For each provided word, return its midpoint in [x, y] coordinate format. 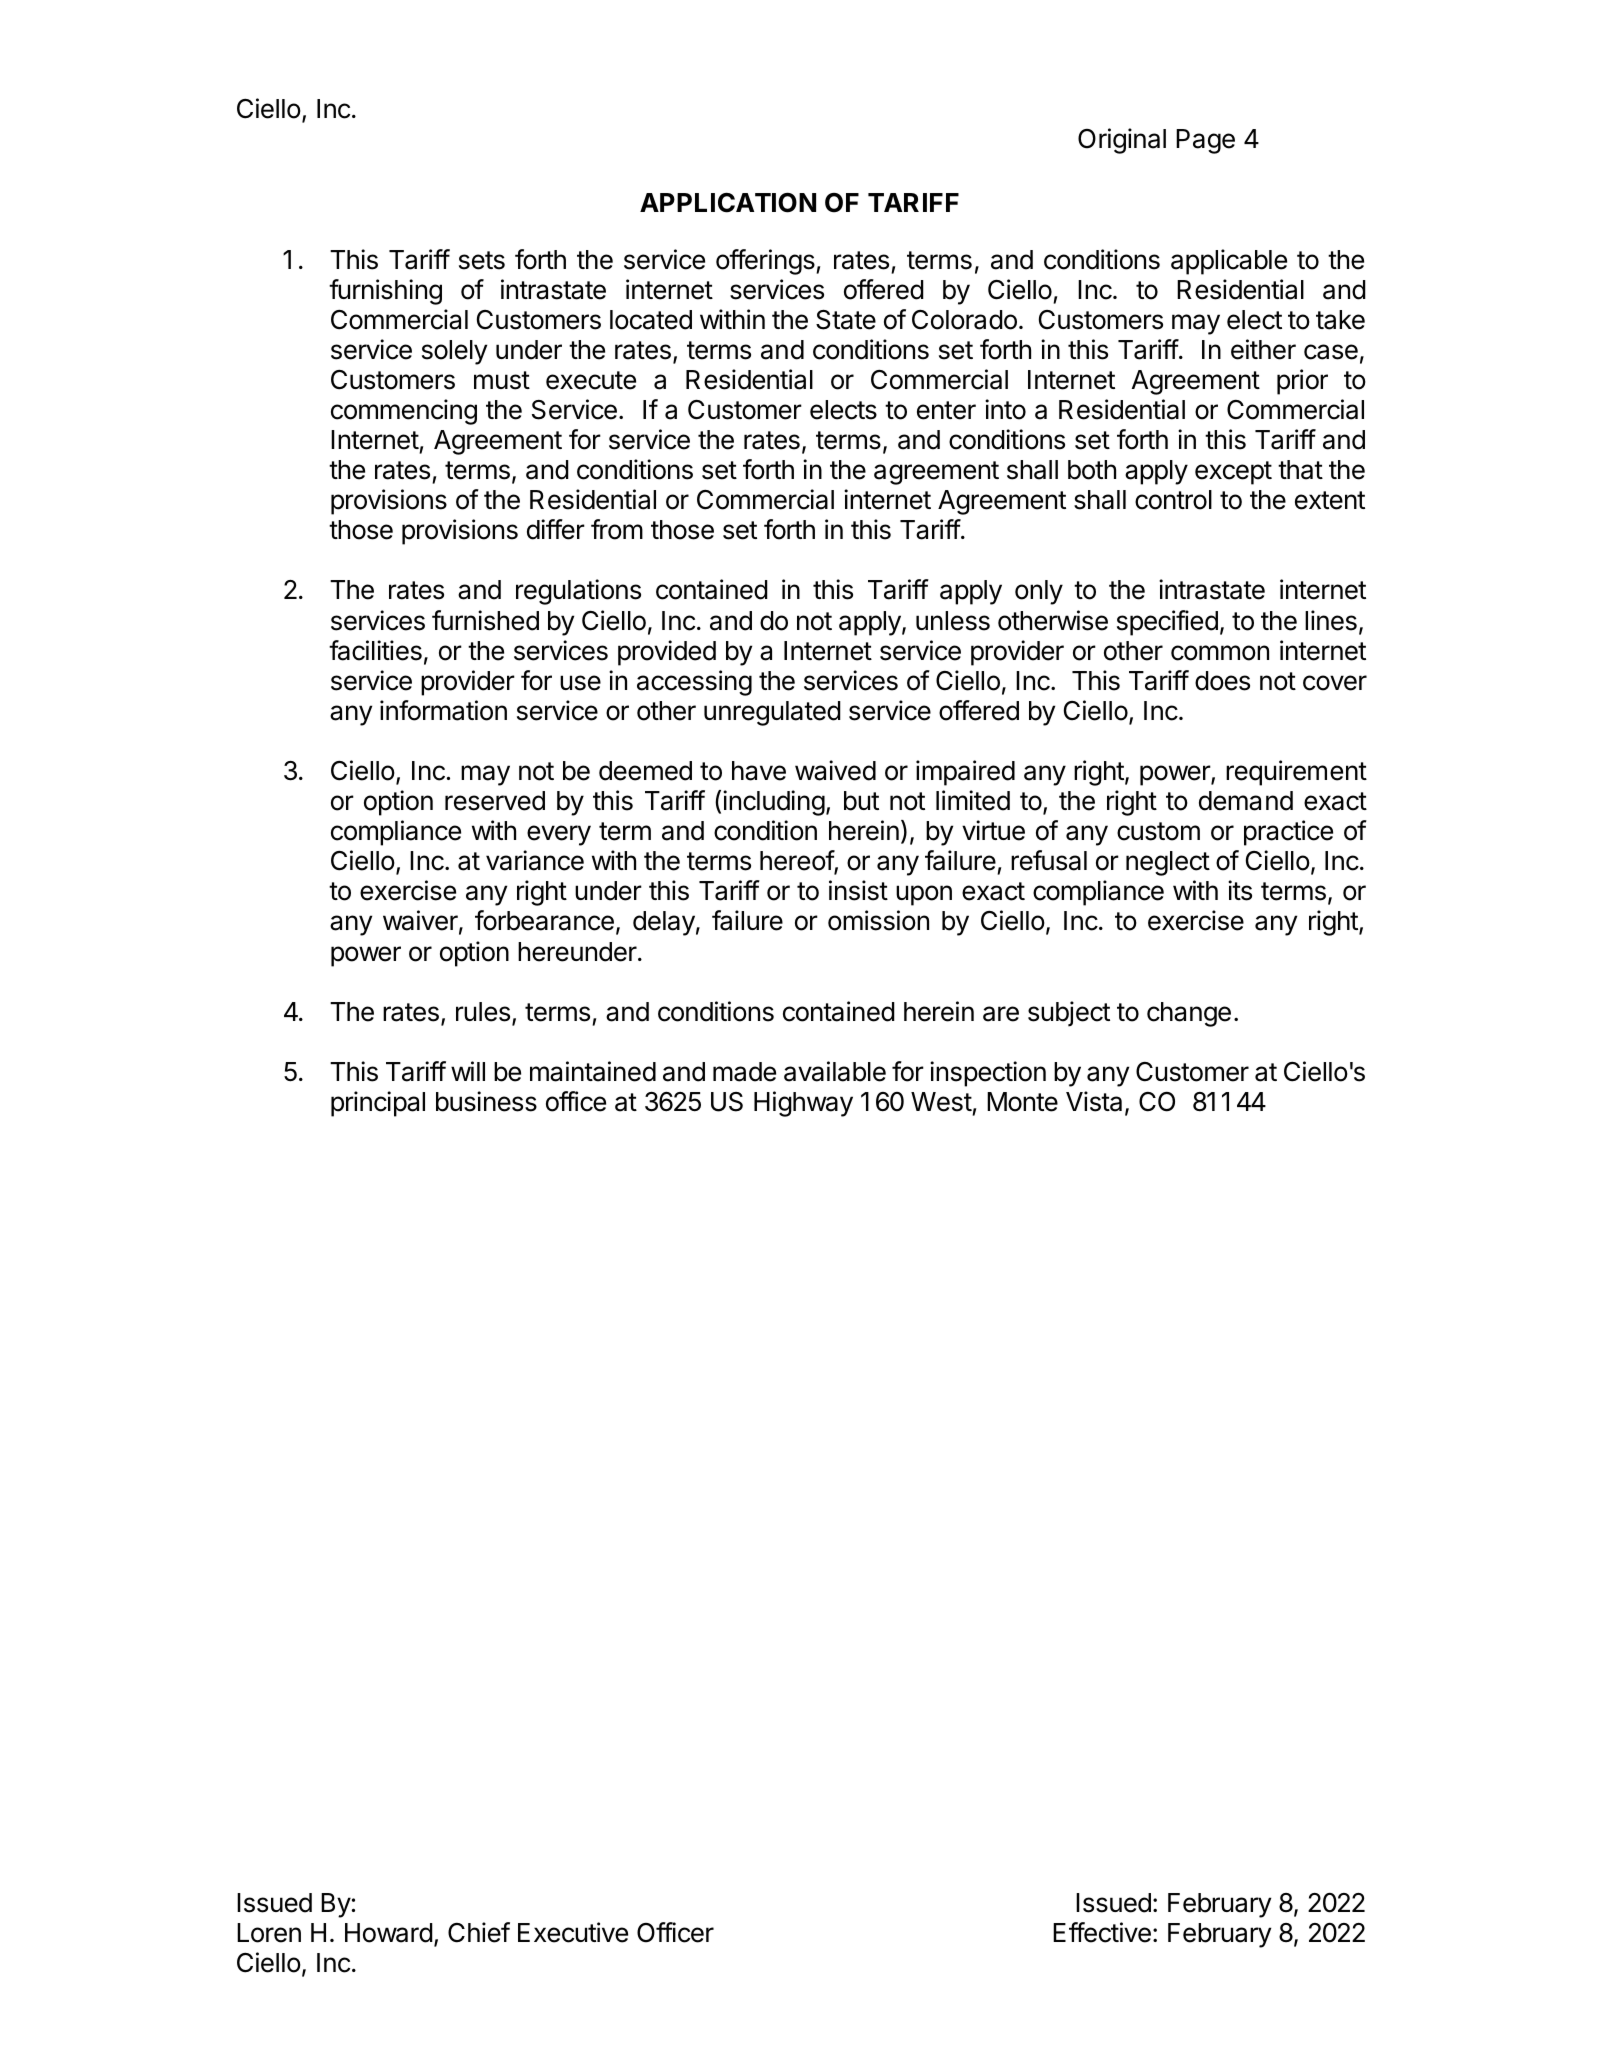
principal [378, 1104]
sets [482, 260]
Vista [1094, 1101]
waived [835, 770]
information [443, 710]
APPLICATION [728, 202]
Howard [389, 1933]
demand [1246, 801]
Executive [573, 1932]
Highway [803, 1104]
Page [1205, 141]
